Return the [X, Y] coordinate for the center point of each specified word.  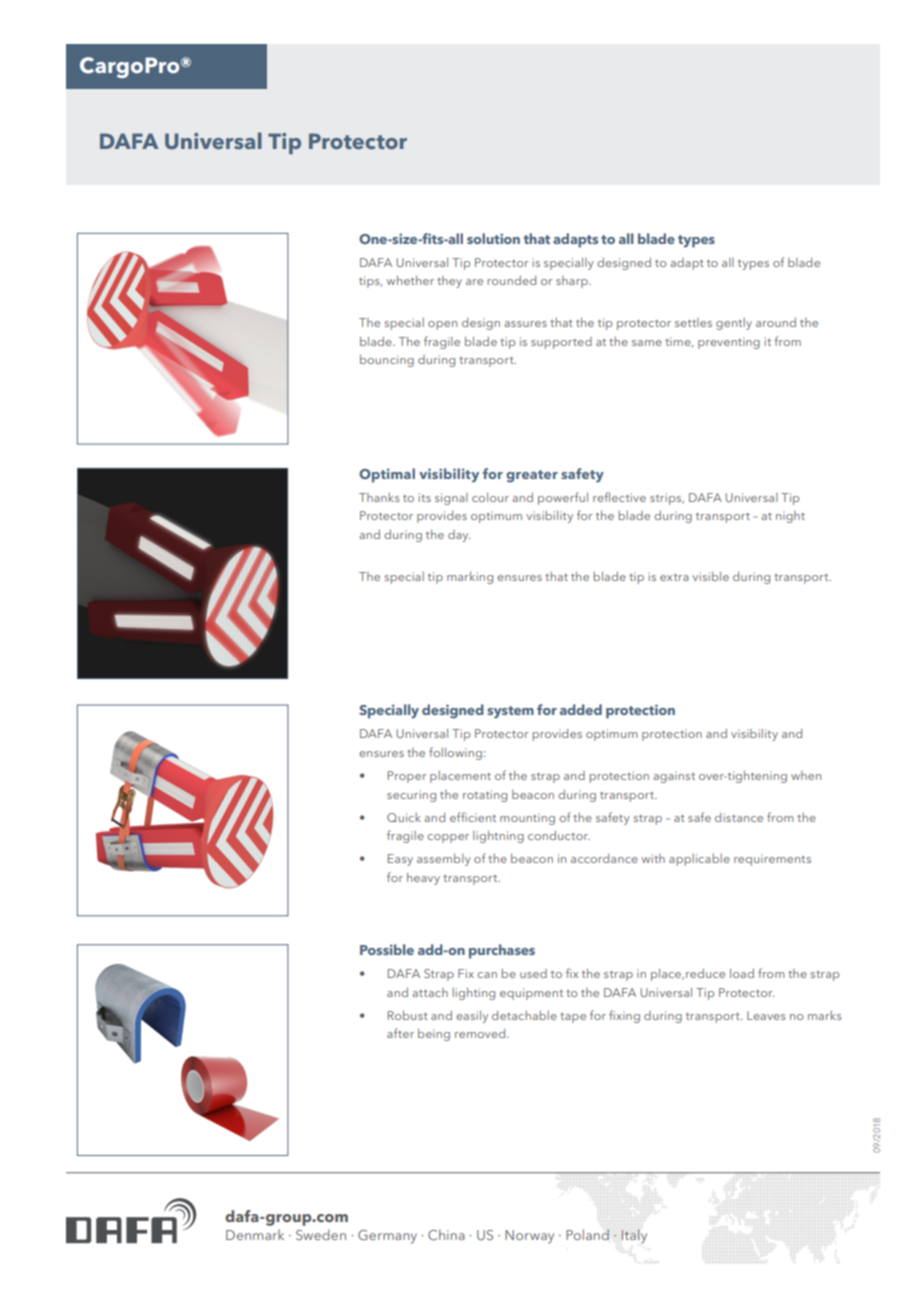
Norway [529, 1237]
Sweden [321, 1234]
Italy [634, 1236]
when [806, 775]
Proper [407, 777]
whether [410, 280]
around [776, 322]
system [510, 712]
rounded [512, 280]
